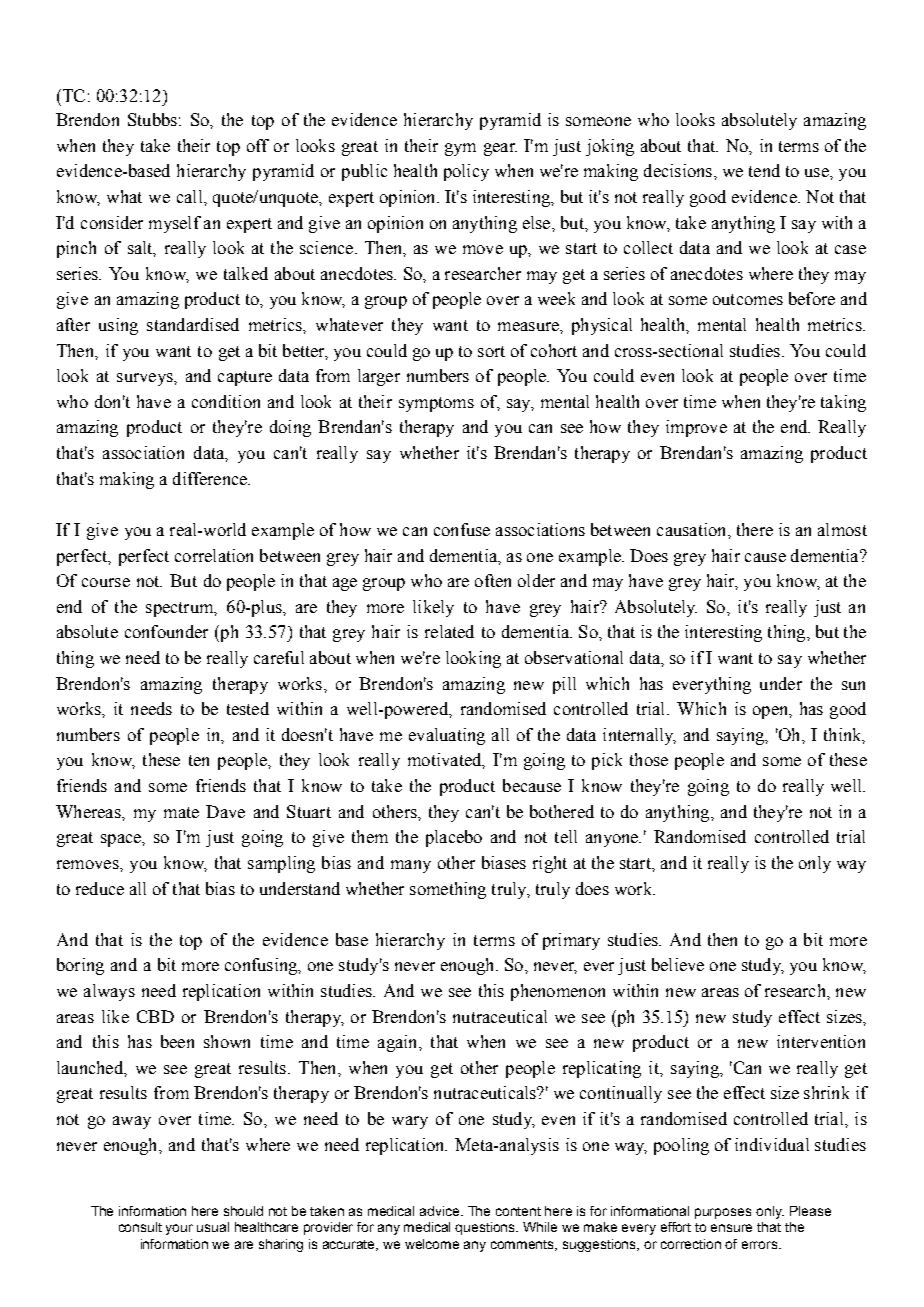  What do you see at coordinates (613, 840) in the image?
I see `anyone` at bounding box center [613, 840].
